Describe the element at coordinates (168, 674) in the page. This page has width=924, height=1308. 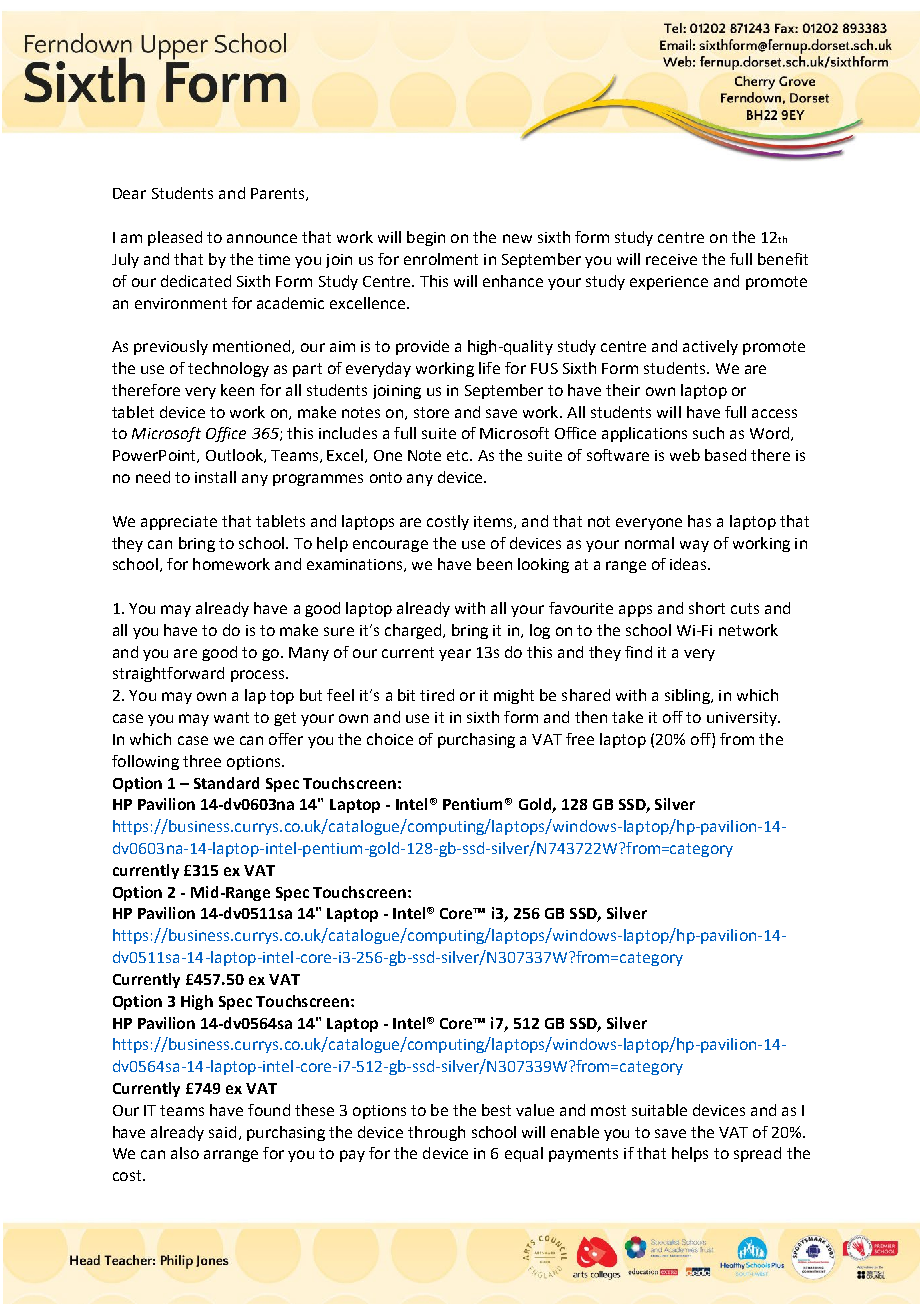
I see `straightforward` at that location.
